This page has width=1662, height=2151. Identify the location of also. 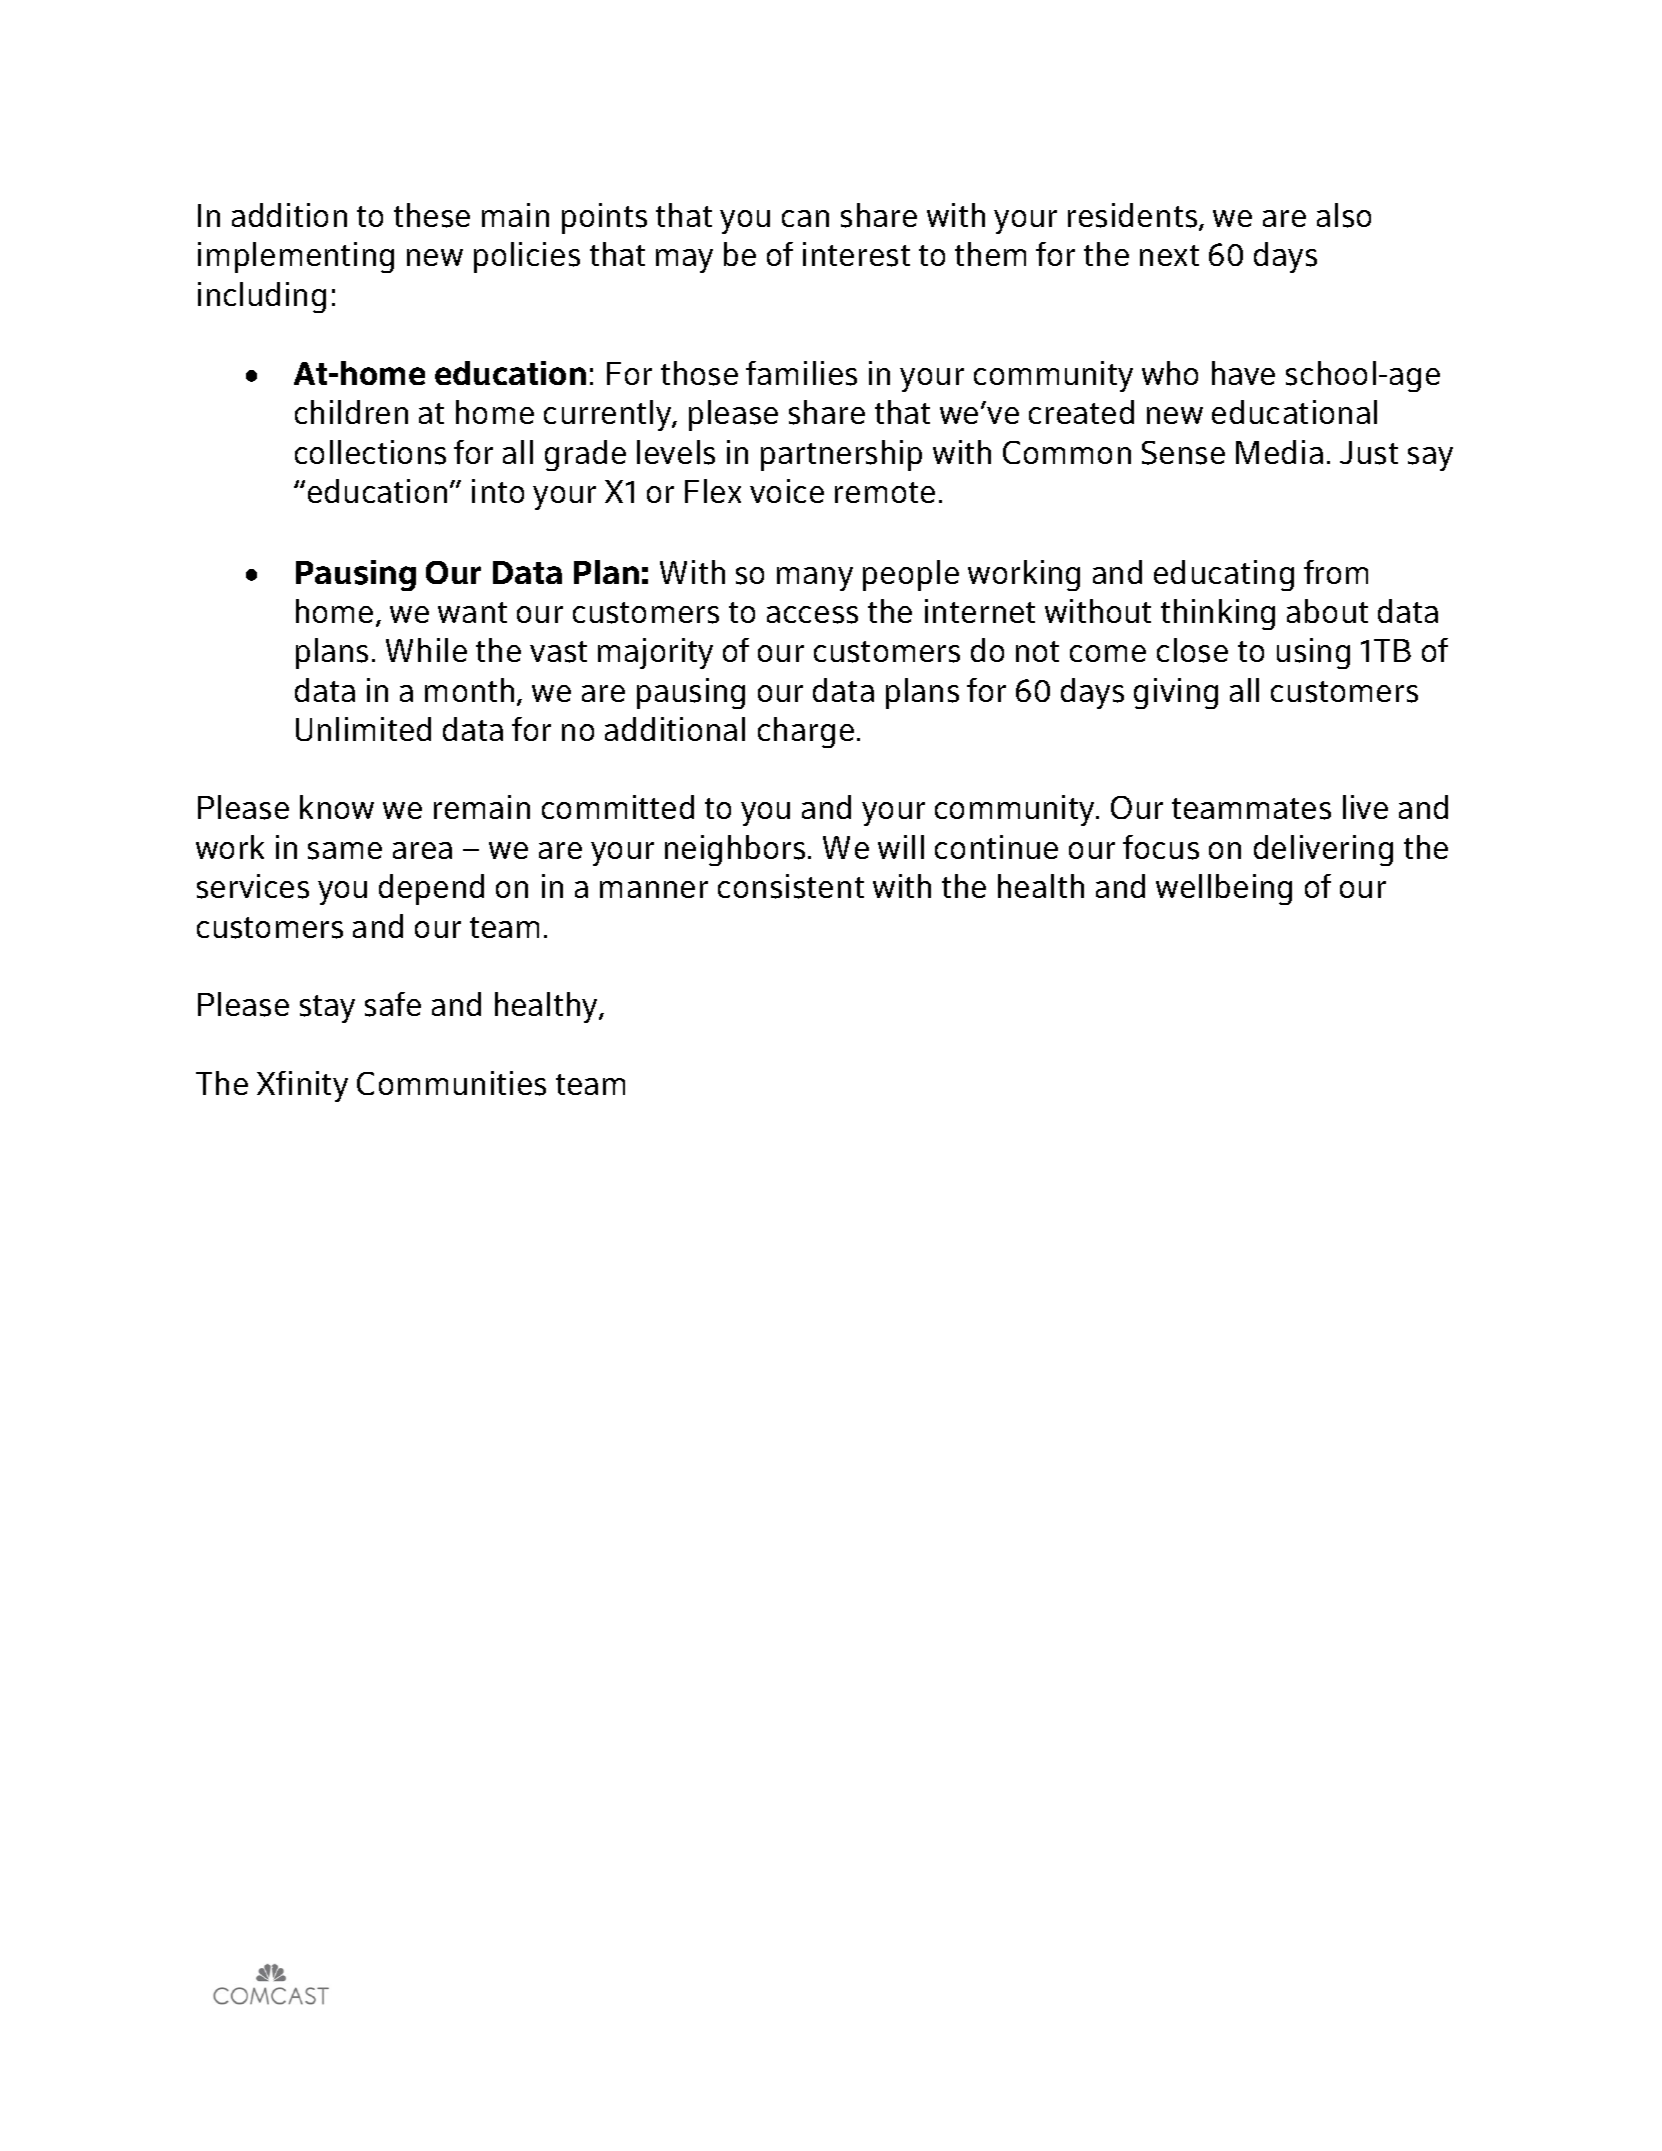
(1344, 215).
